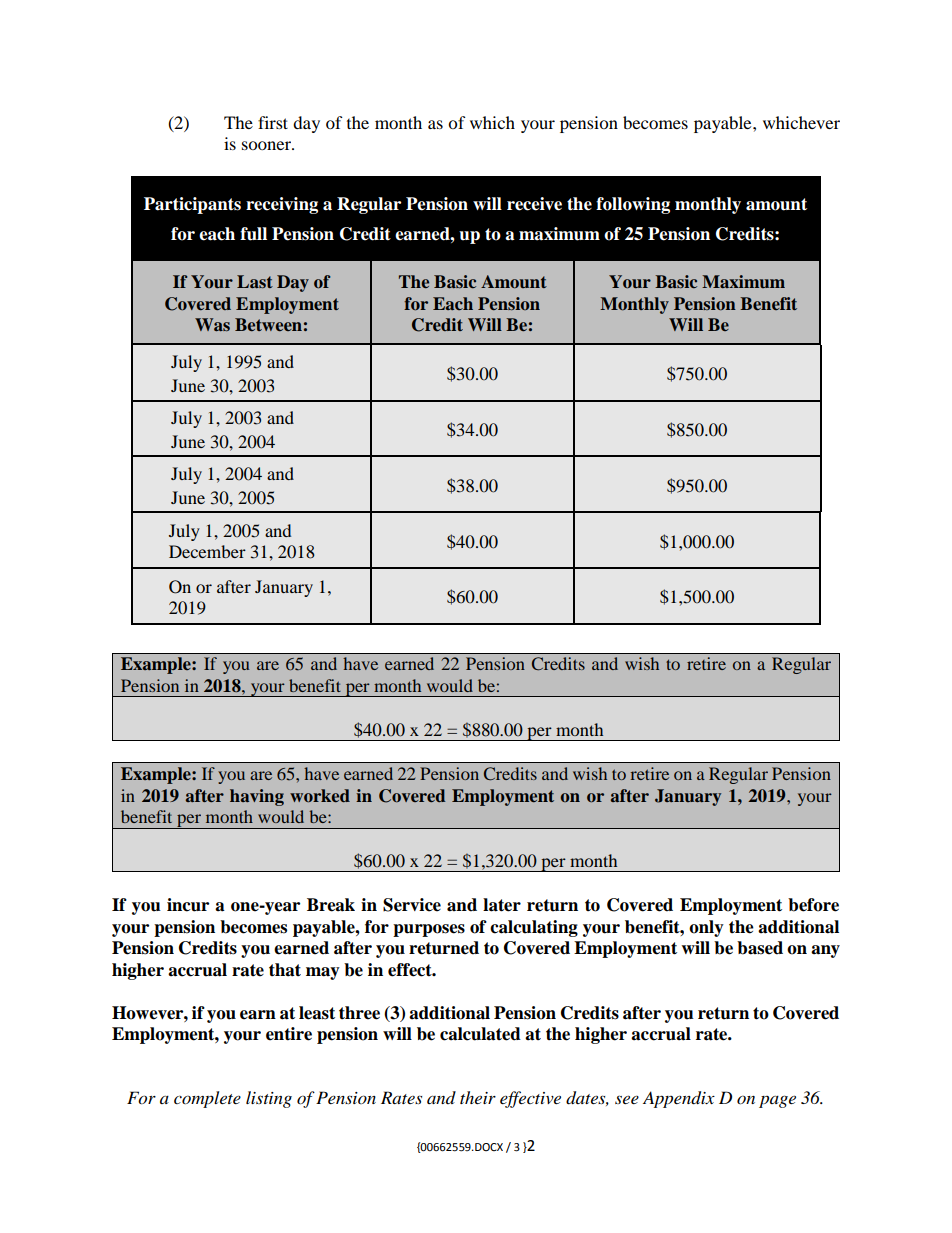 The height and width of the screenshot is (1233, 952). I want to click on December, so click(207, 551).
